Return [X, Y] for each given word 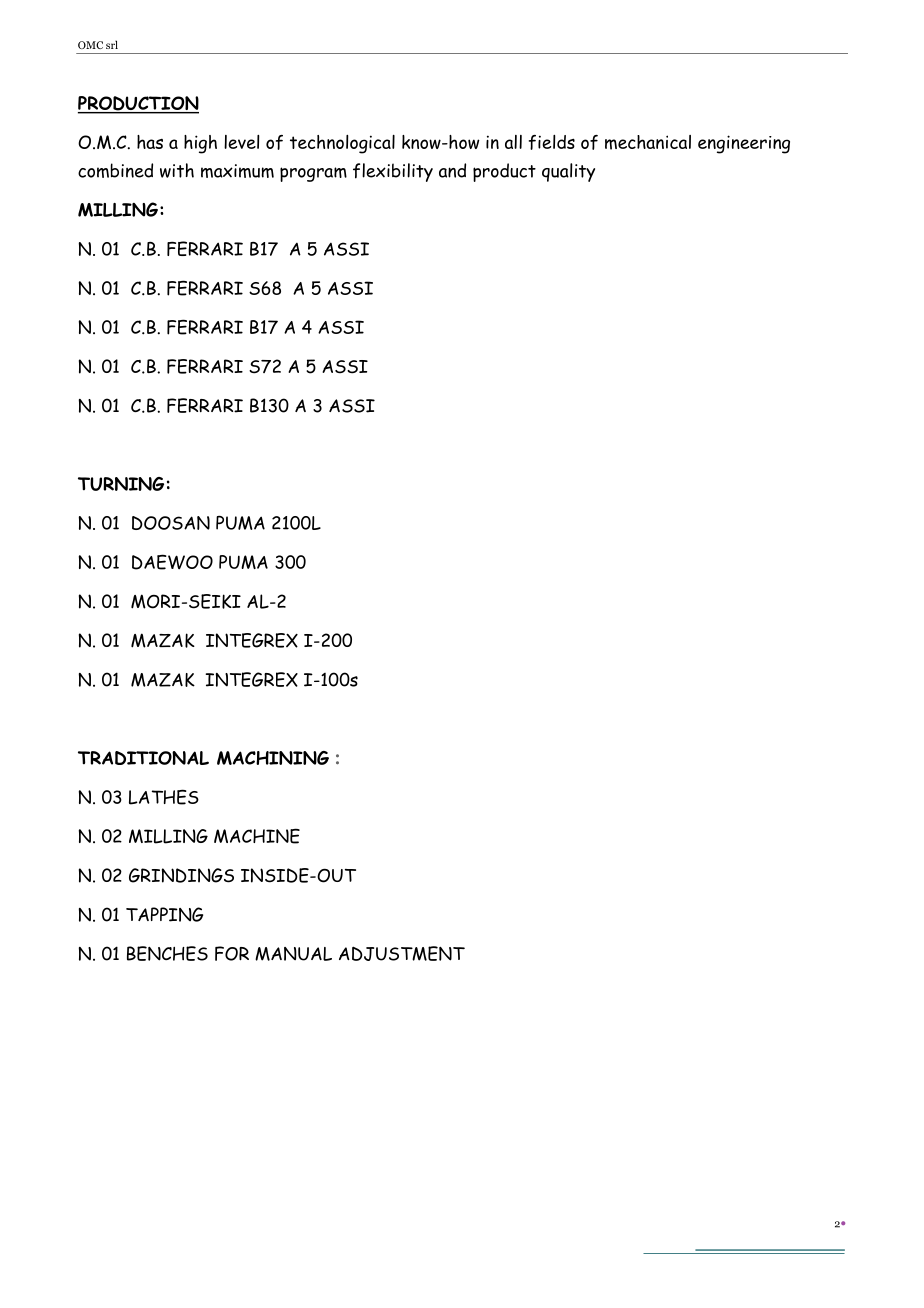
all [513, 142]
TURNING [121, 484]
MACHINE [257, 836]
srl [112, 44]
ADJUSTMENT [402, 953]
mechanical [648, 142]
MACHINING [273, 758]
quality [568, 172]
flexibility [393, 172]
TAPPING [164, 914]
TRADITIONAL [143, 758]
